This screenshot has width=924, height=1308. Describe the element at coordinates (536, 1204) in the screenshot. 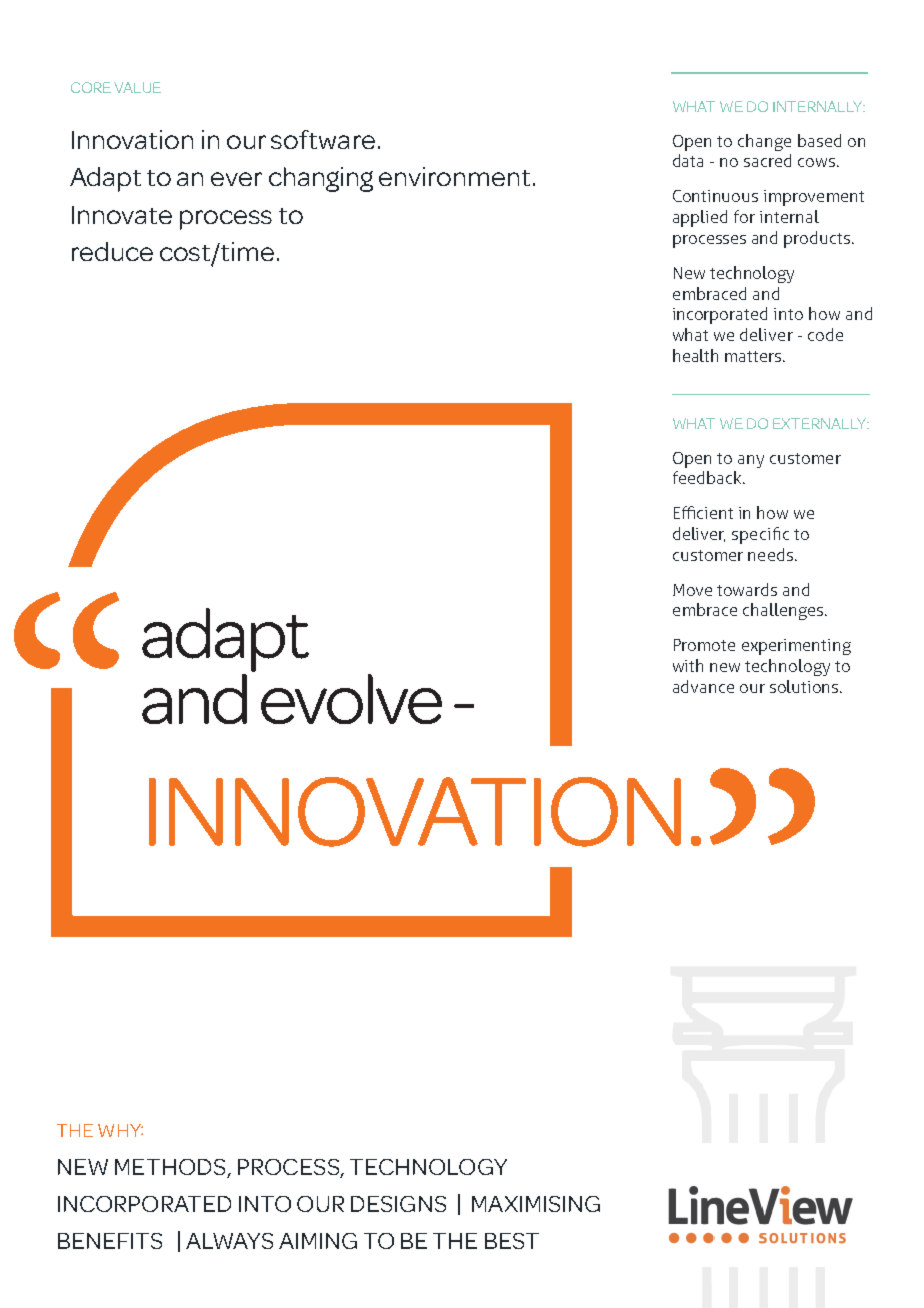

I see `MAXIMISING` at that location.
